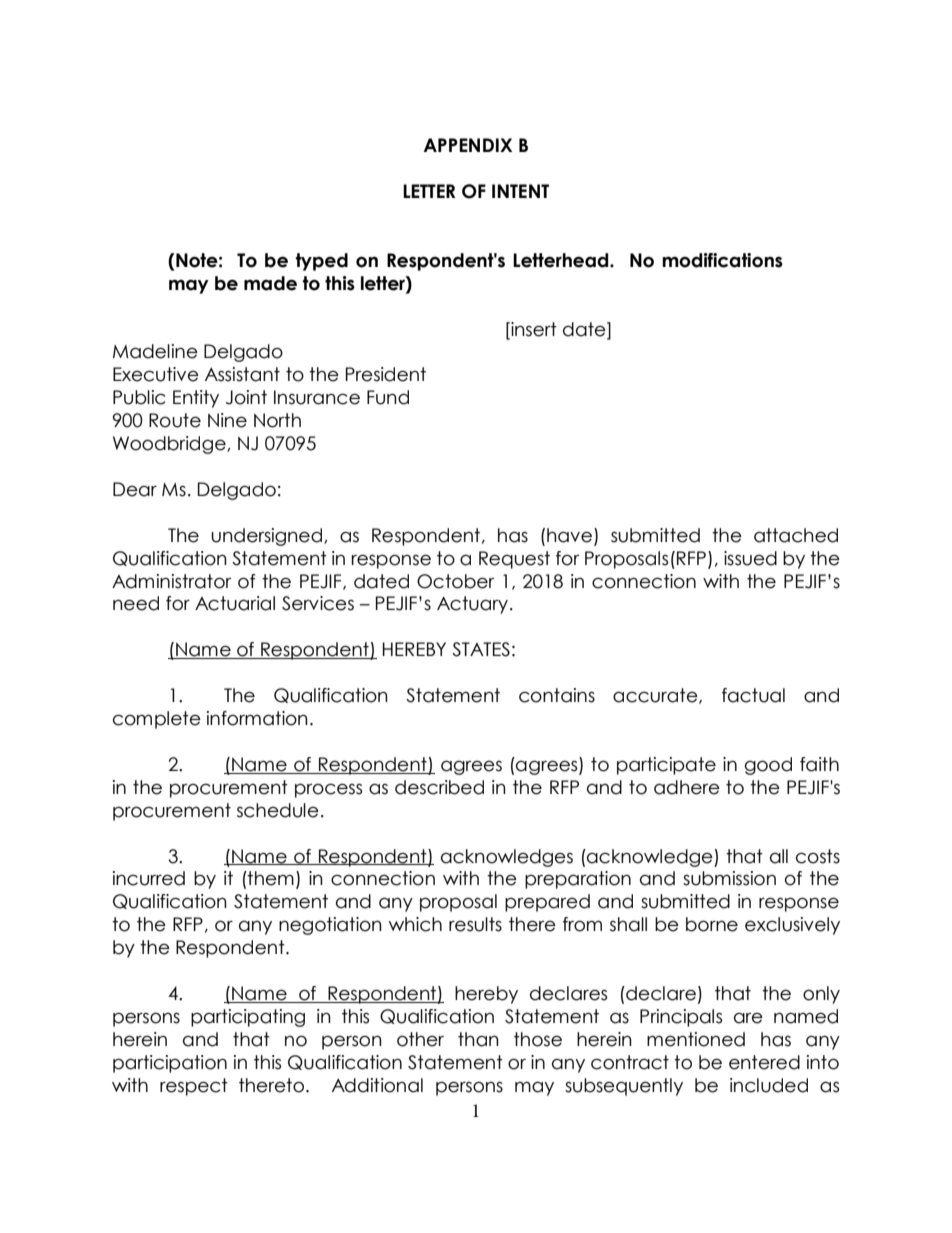  I want to click on have, so click(571, 536).
